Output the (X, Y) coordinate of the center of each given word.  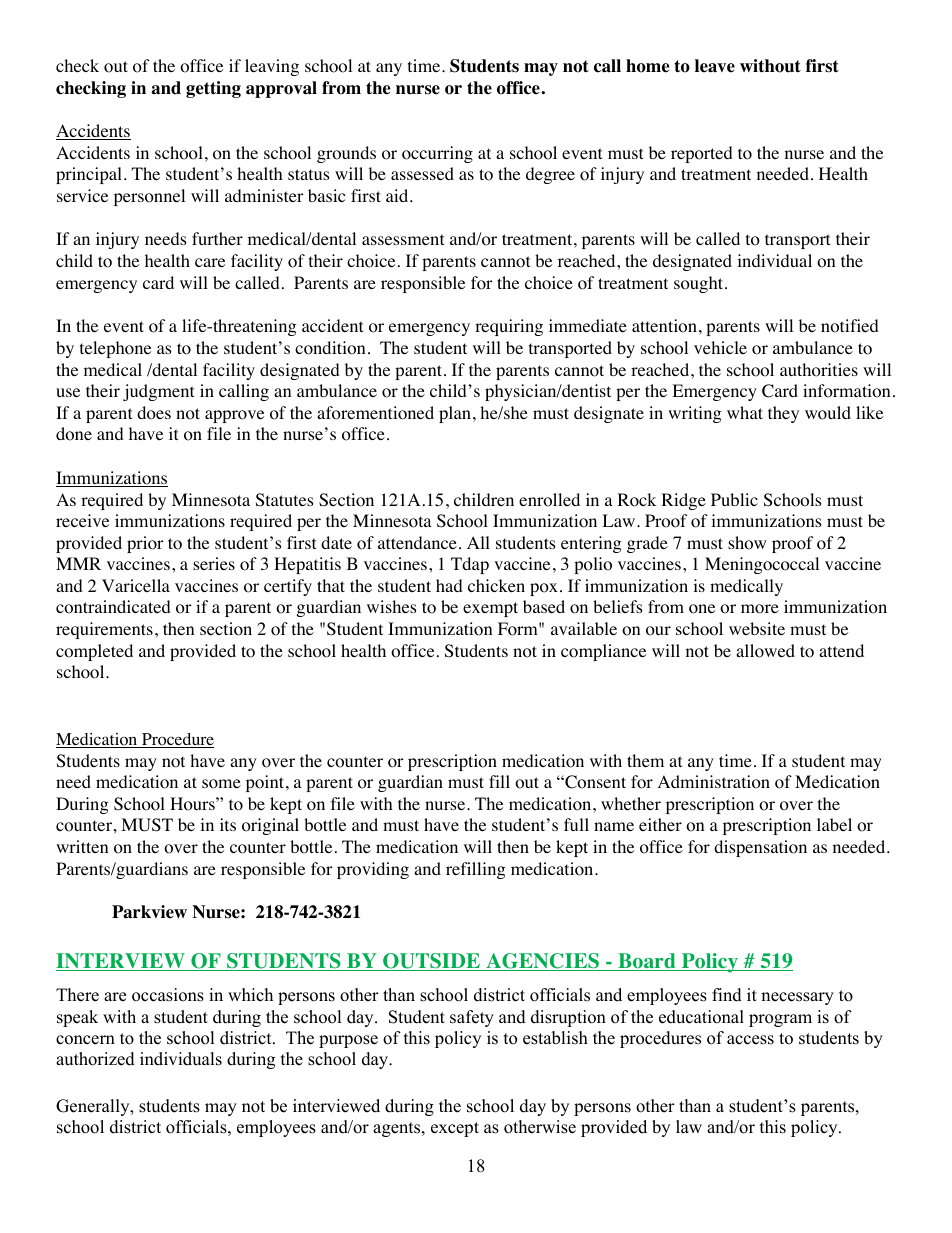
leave (715, 66)
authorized (95, 1059)
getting (213, 89)
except (455, 1129)
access (750, 1040)
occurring (437, 154)
